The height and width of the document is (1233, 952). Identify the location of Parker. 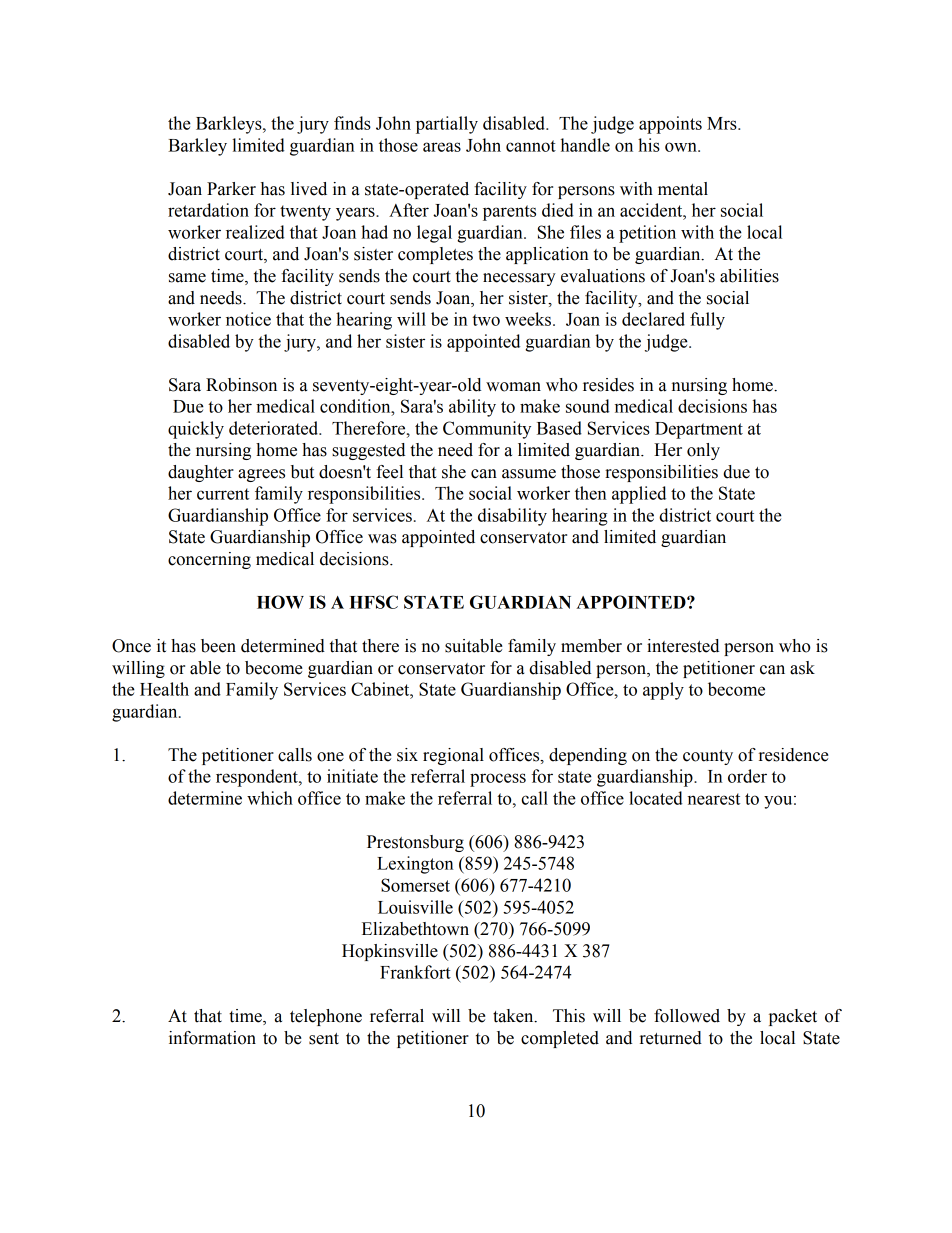
(231, 189).
